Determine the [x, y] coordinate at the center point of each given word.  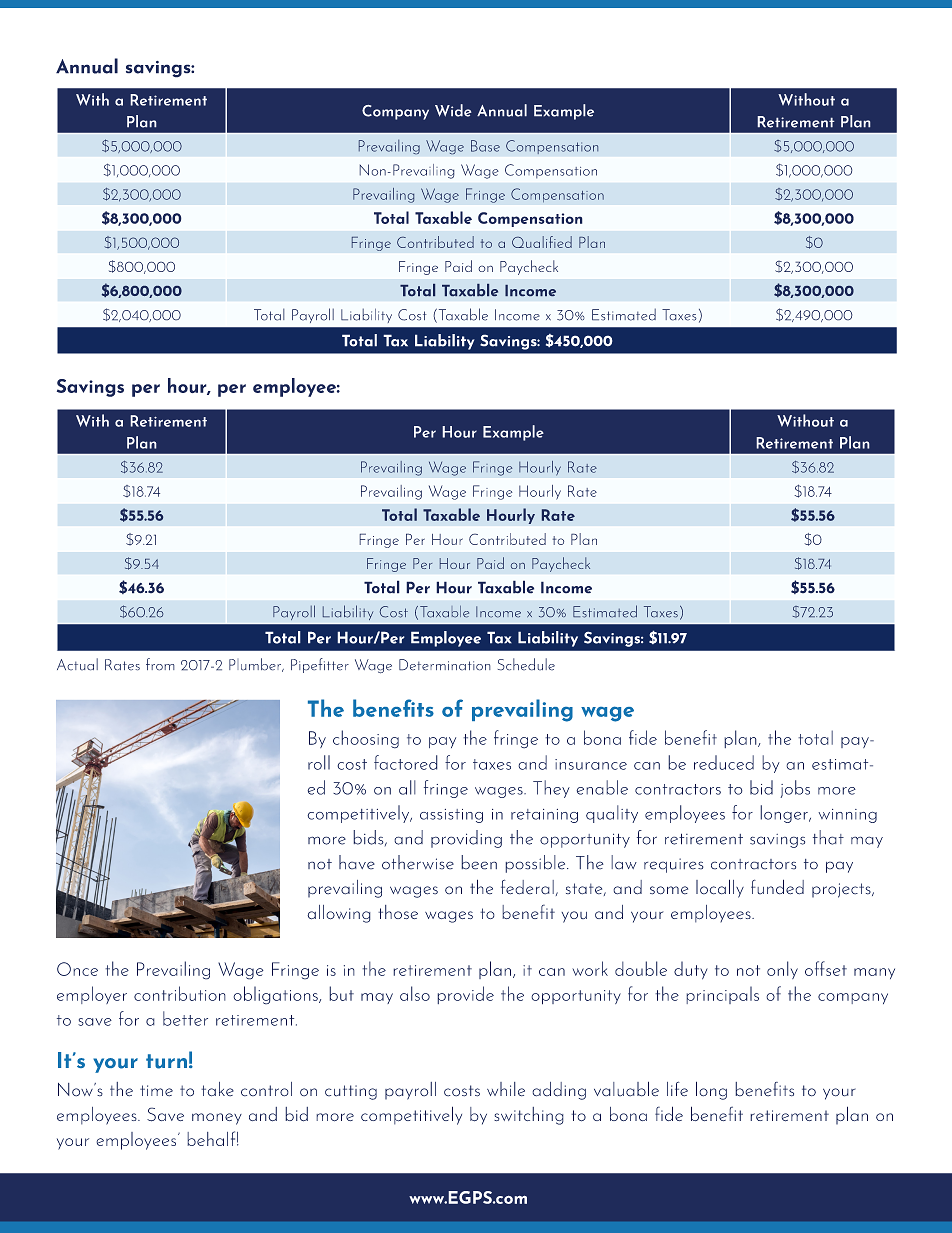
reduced [724, 762]
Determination [445, 665]
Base [485, 146]
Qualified [542, 242]
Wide [453, 110]
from [160, 664]
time [156, 1091]
